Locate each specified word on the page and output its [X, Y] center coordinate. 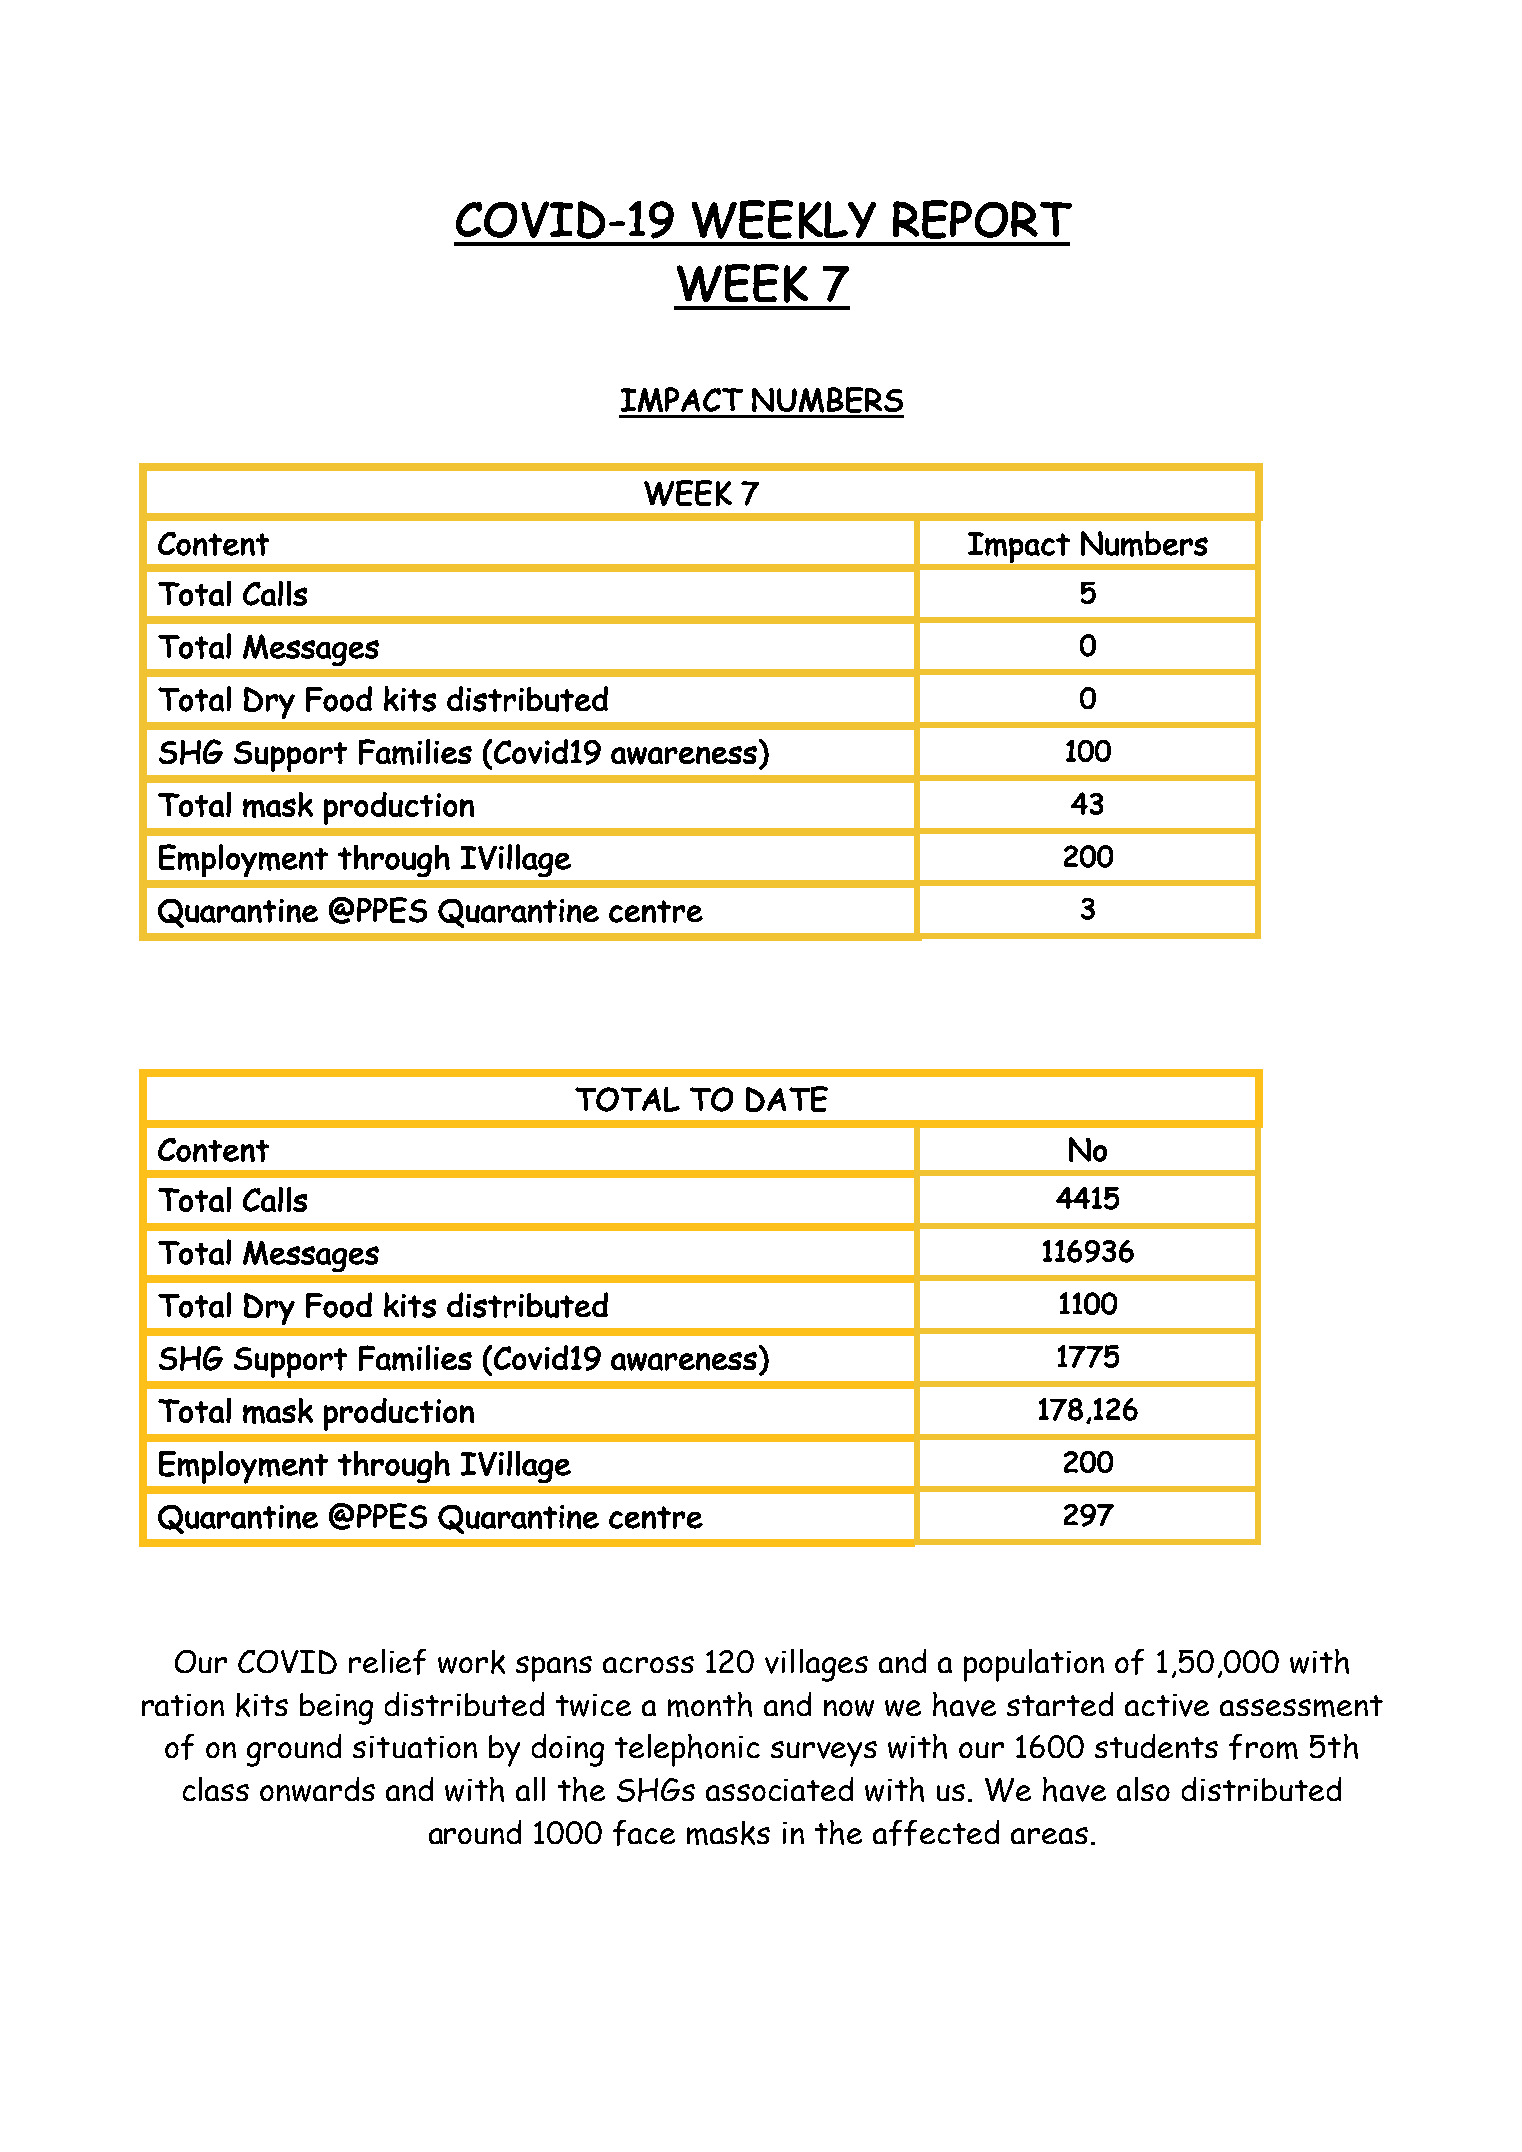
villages [816, 1665]
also [1143, 1789]
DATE [787, 1099]
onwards [317, 1789]
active [1167, 1705]
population [1034, 1665]
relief [387, 1662]
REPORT [982, 219]
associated [779, 1789]
